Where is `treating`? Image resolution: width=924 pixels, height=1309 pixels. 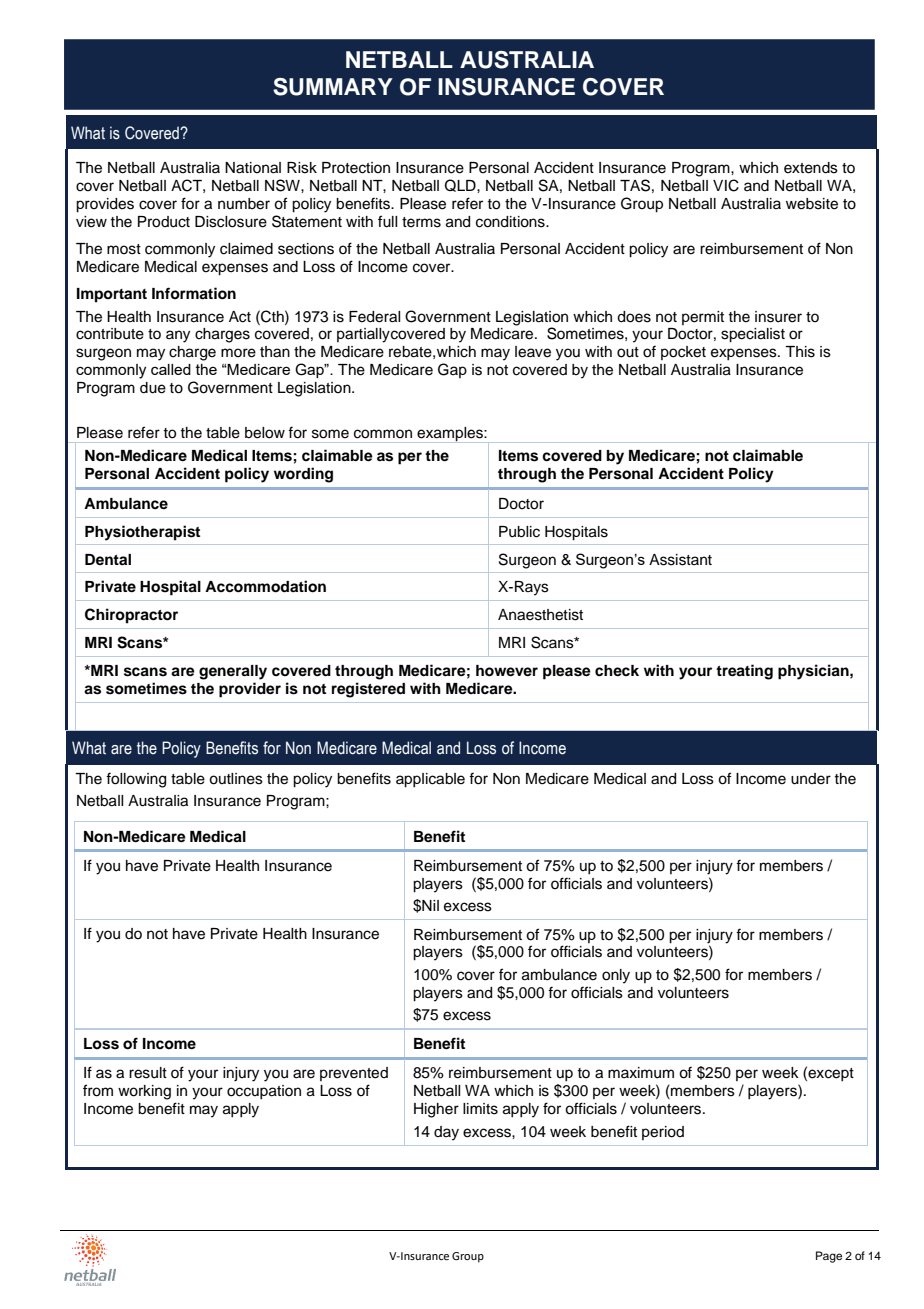 treating is located at coordinates (744, 672).
